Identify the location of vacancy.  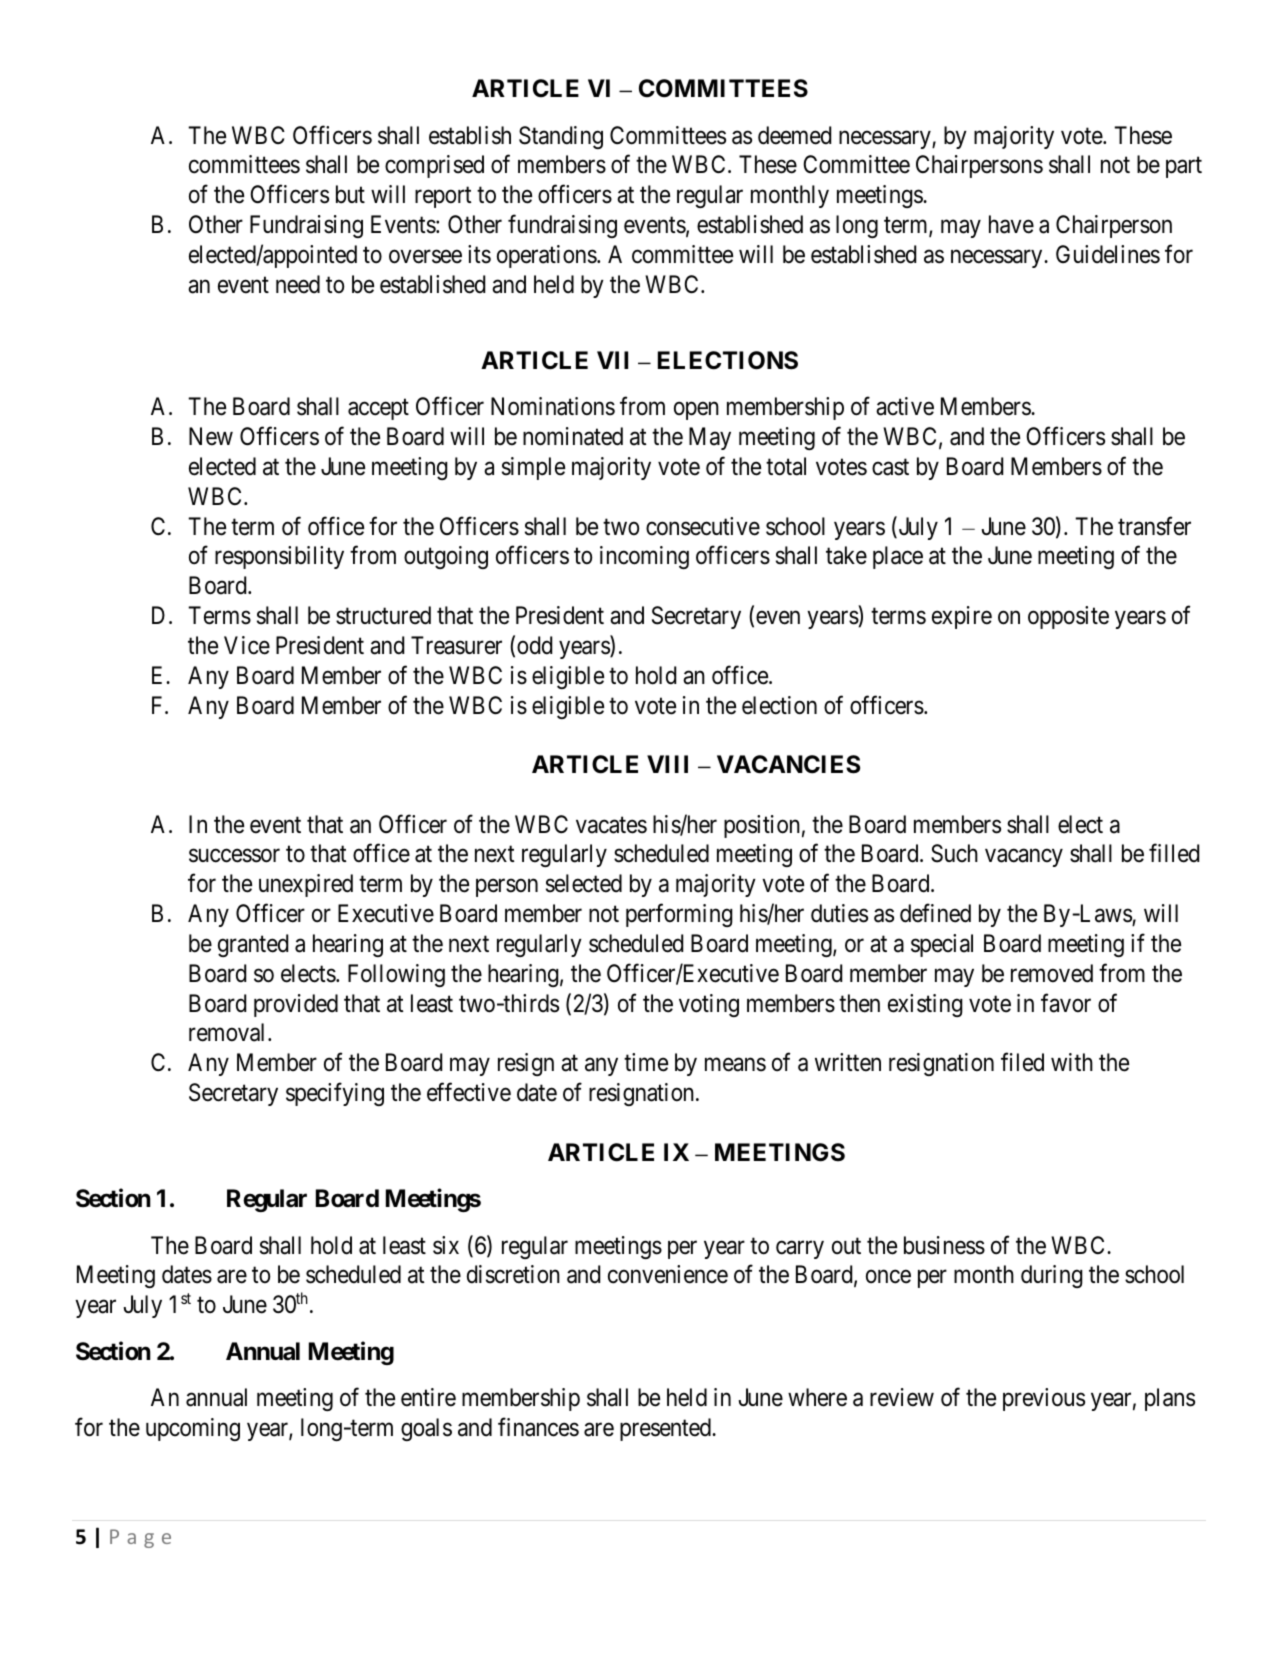
(1024, 858).
